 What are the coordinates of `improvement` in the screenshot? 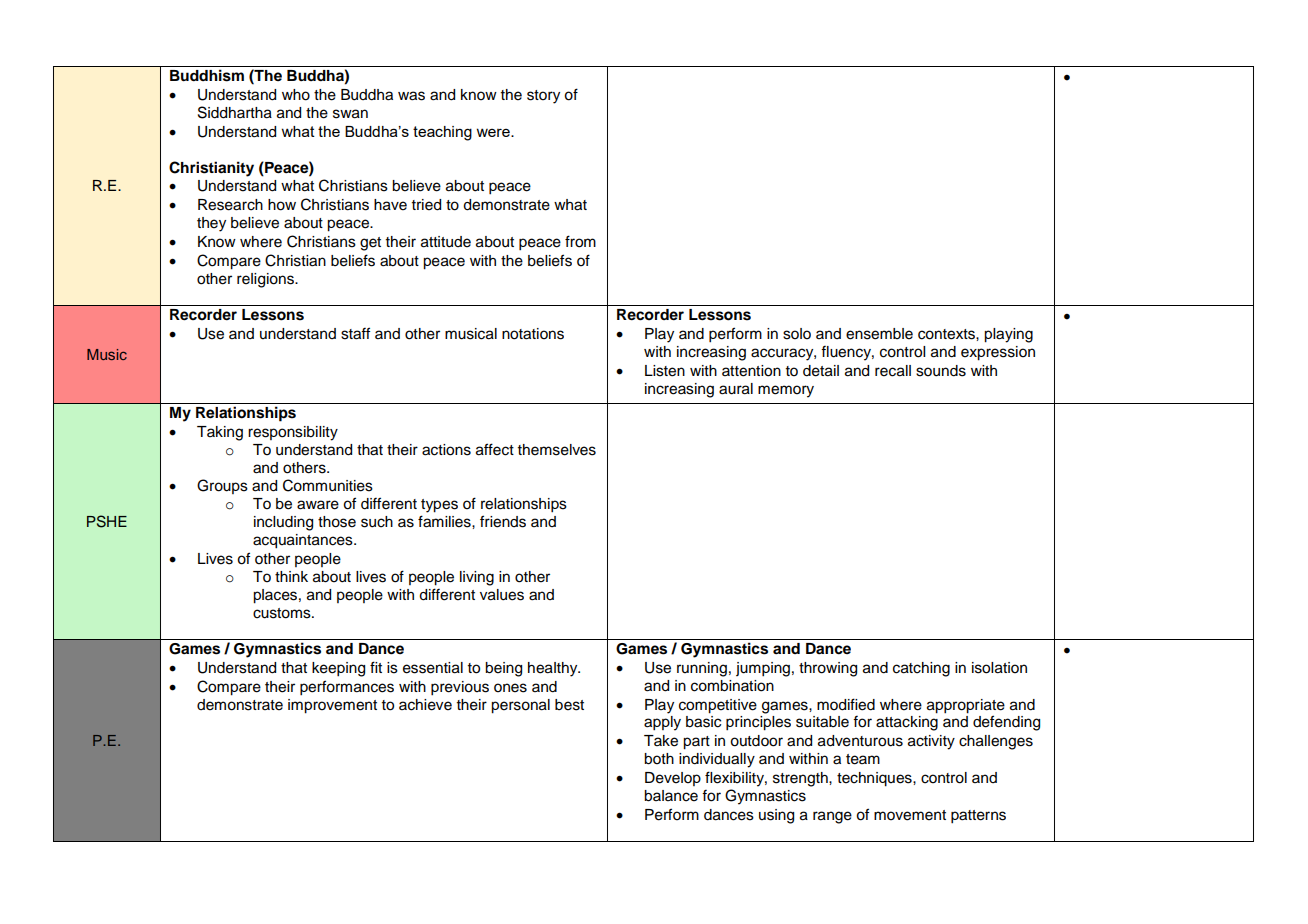 It's located at (332, 706).
